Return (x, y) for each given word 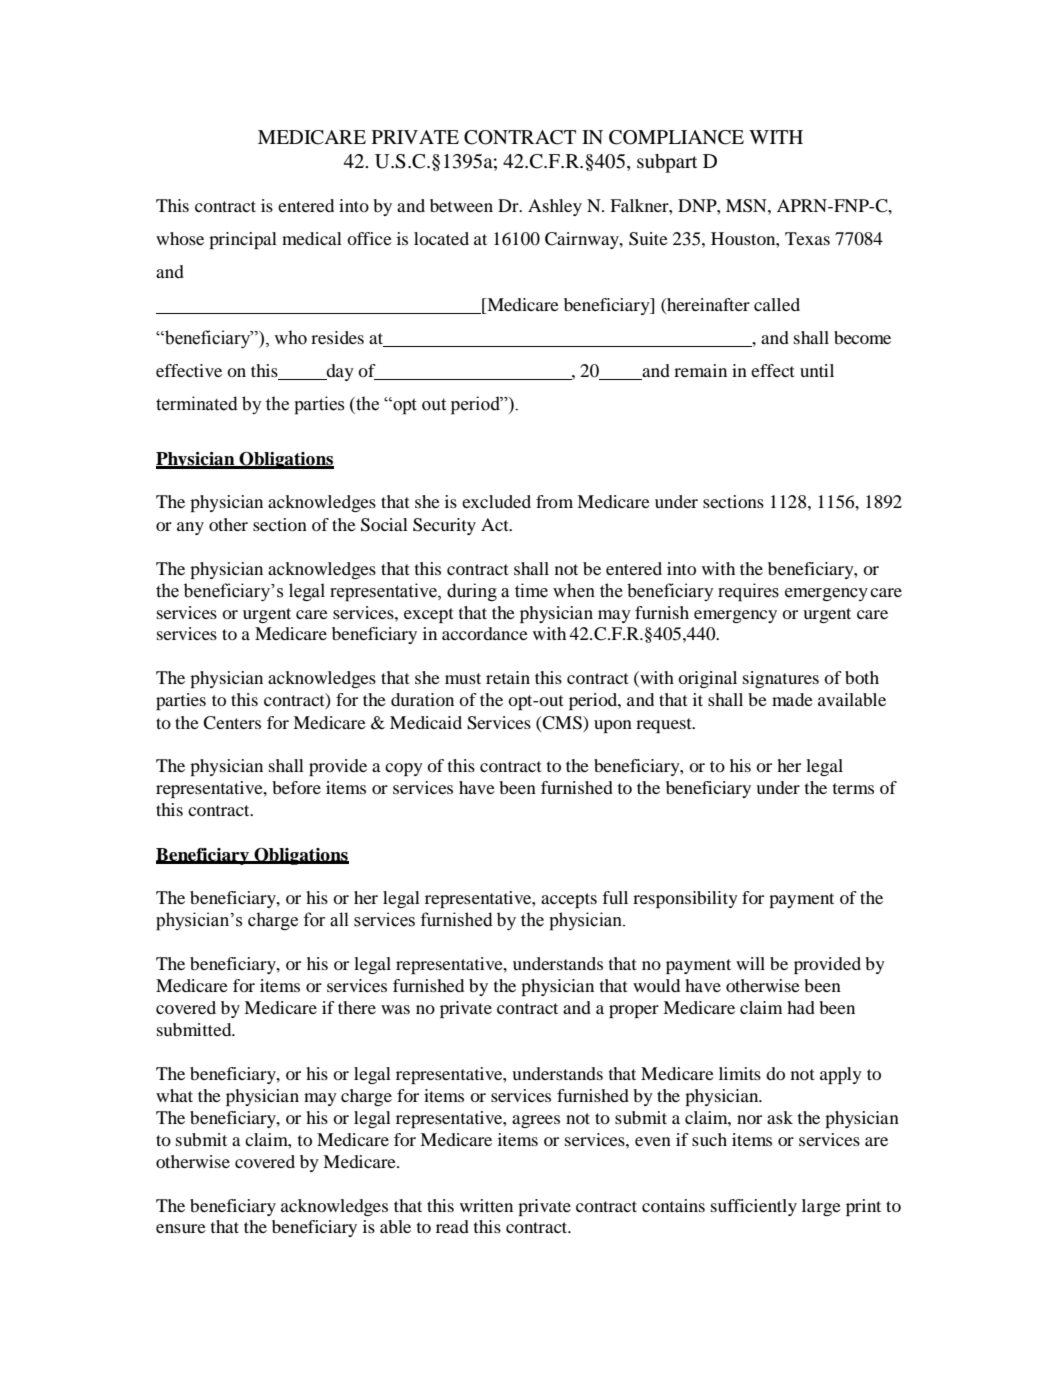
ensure (181, 1228)
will (750, 963)
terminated (197, 403)
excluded (496, 501)
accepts (569, 900)
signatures (781, 679)
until (817, 370)
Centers (232, 723)
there (357, 1007)
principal (243, 240)
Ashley (555, 207)
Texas (807, 238)
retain (508, 677)
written (486, 1205)
